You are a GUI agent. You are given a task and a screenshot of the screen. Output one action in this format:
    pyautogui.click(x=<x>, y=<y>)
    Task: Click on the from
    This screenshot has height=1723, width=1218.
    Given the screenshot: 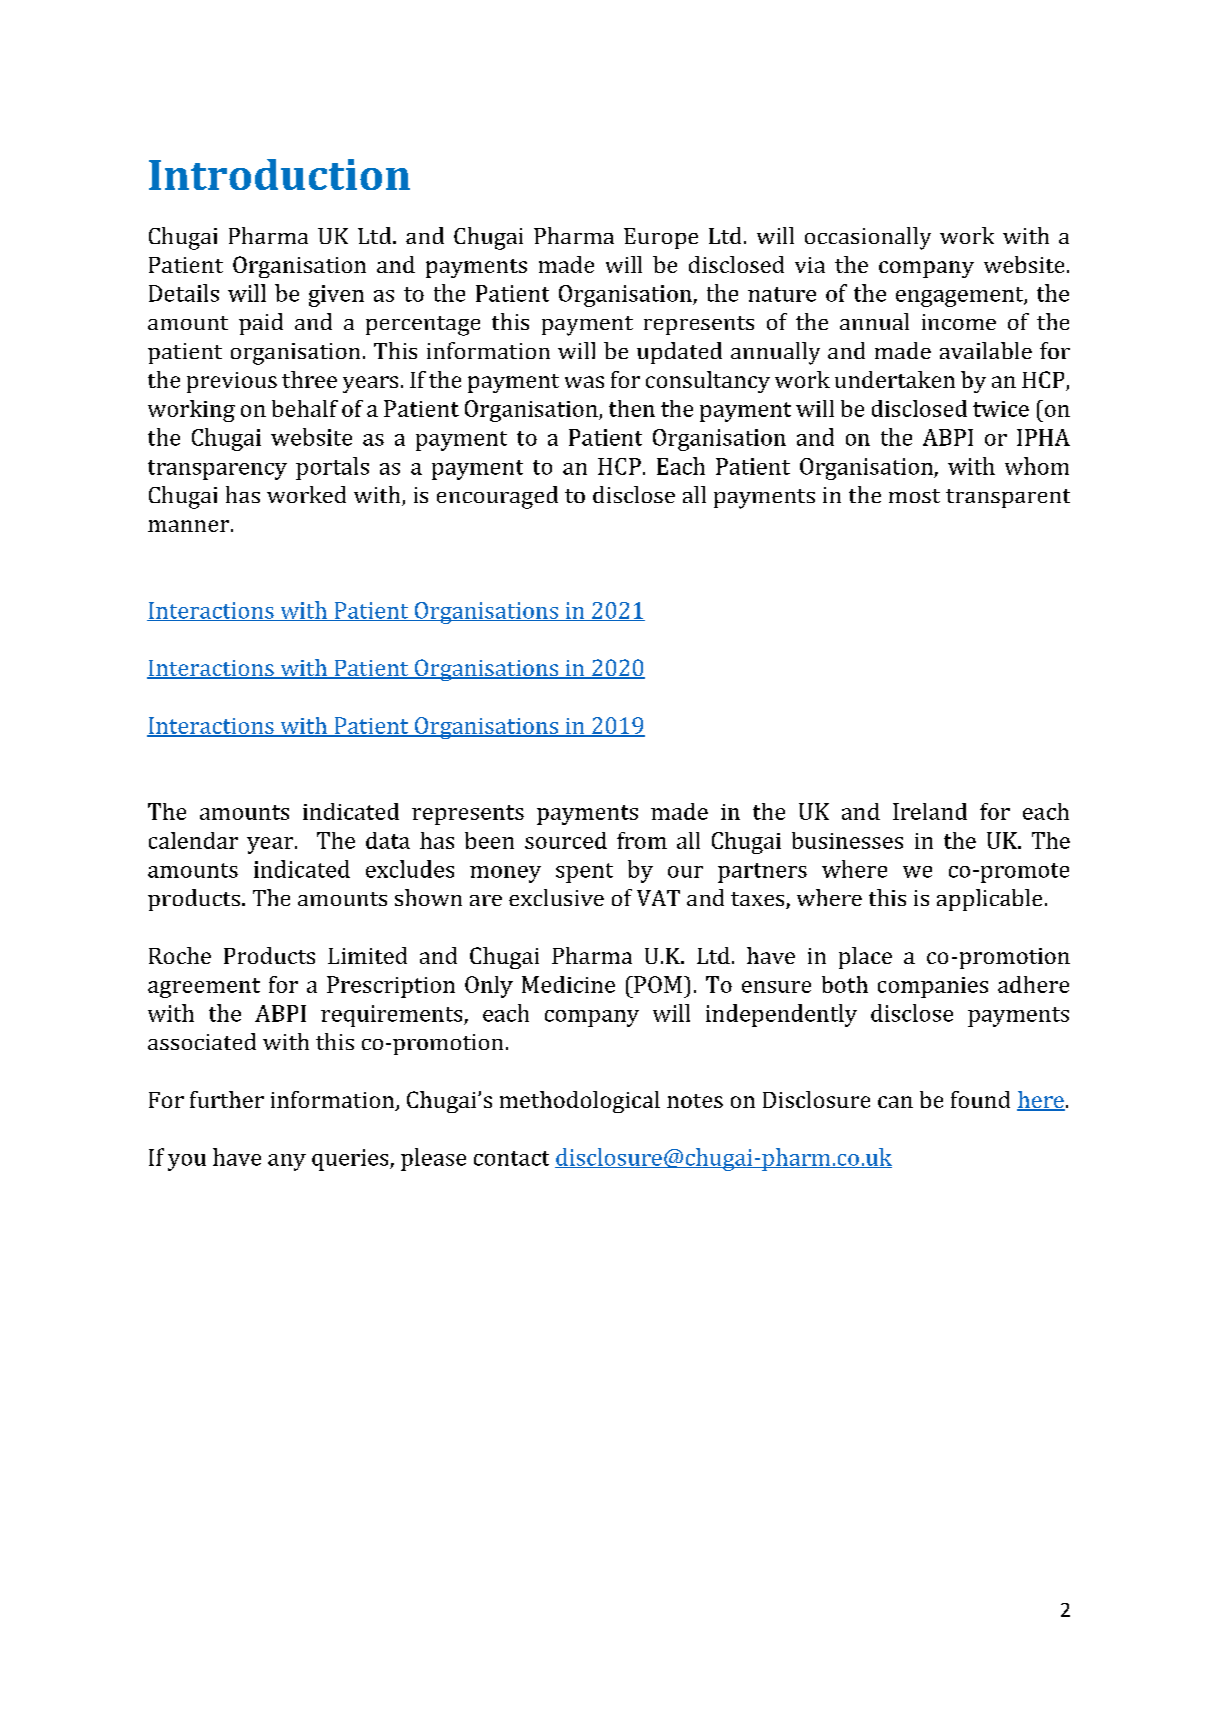 What is the action you would take?
    pyautogui.click(x=642, y=840)
